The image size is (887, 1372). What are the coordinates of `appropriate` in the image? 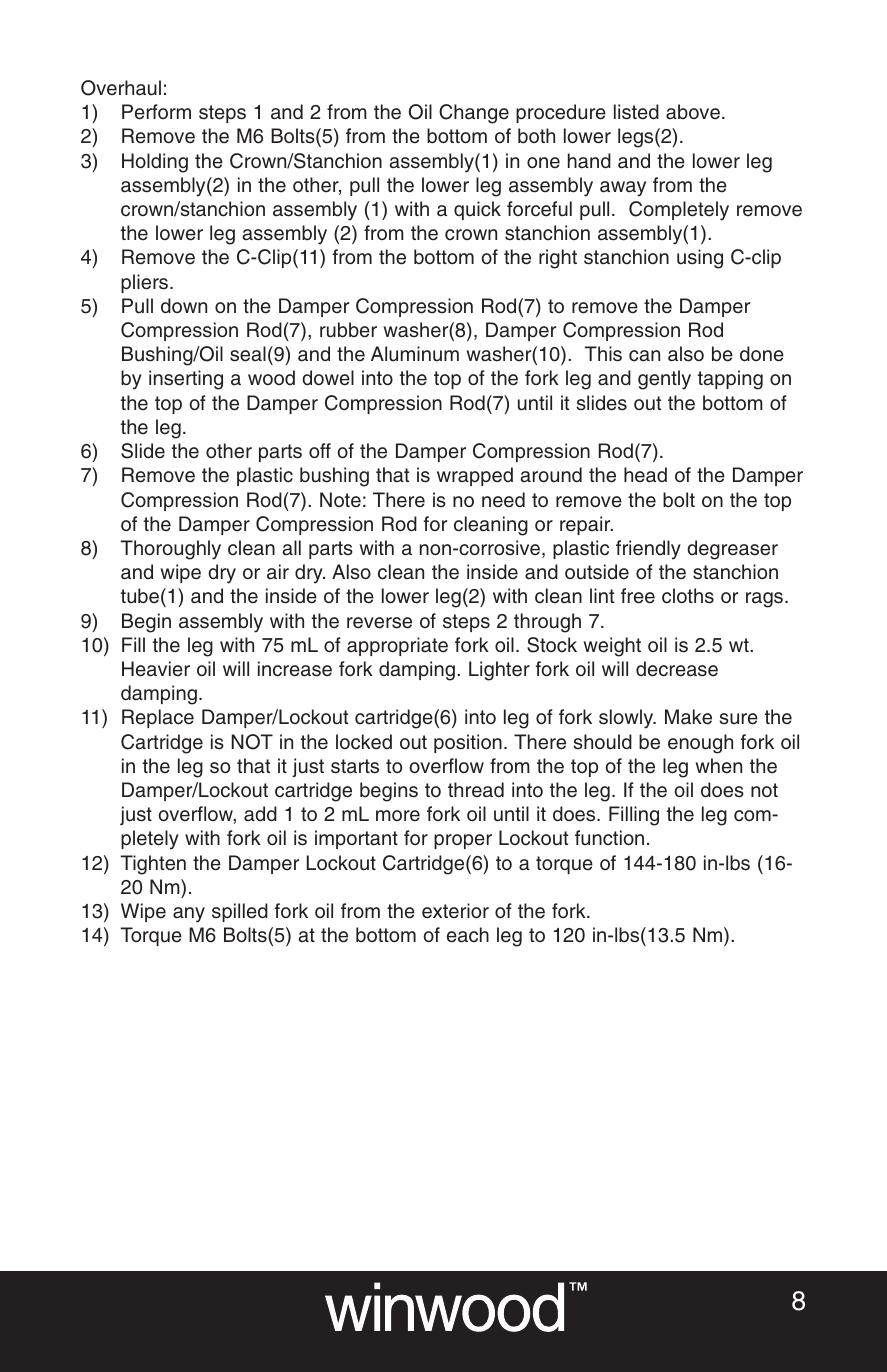 It's located at (397, 646).
